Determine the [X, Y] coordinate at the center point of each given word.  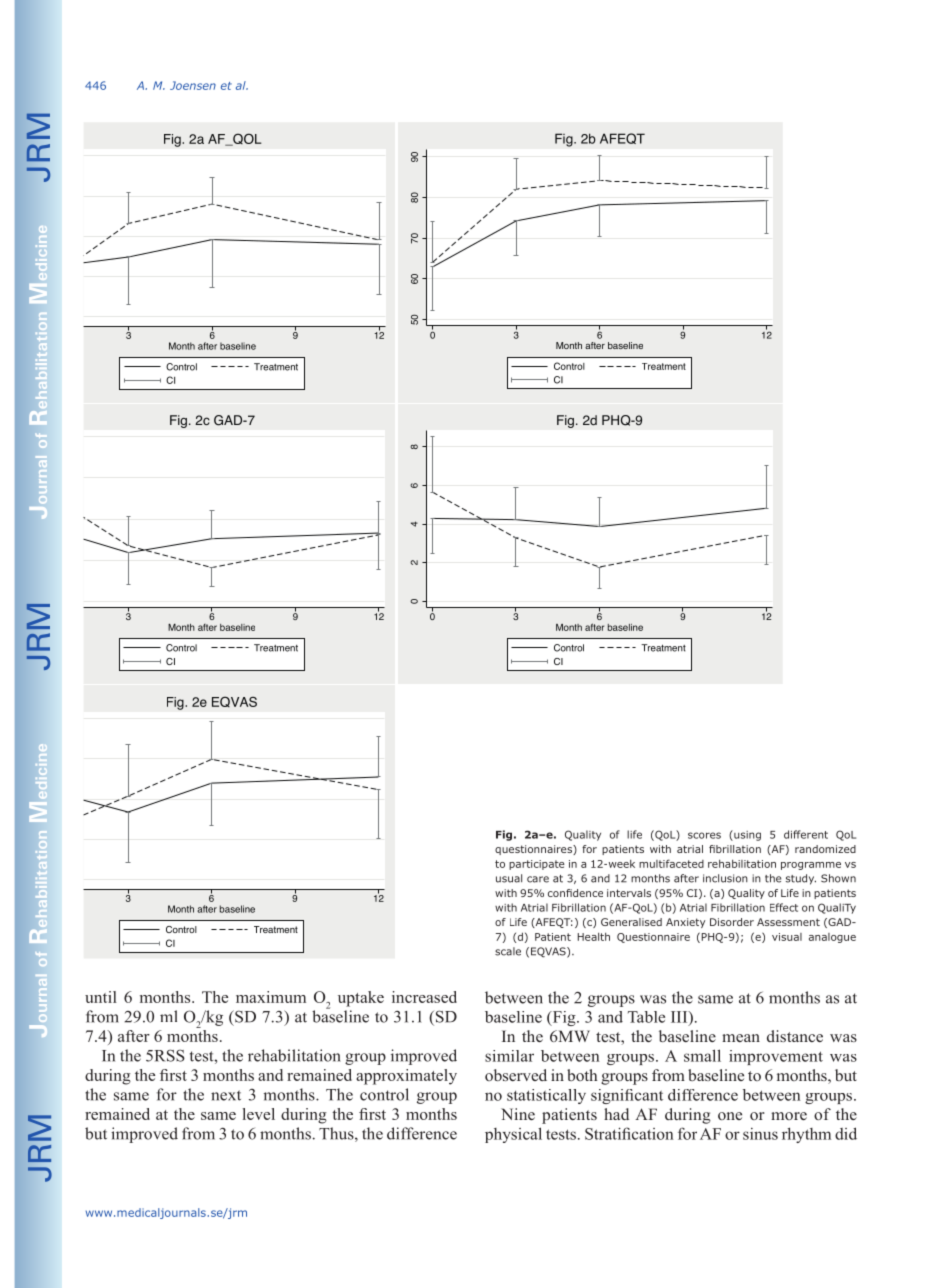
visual [787, 937]
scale [508, 951]
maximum [271, 997]
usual [509, 878]
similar [509, 1056]
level [259, 1114]
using [746, 835]
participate [537, 865]
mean [741, 1038]
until [101, 997]
